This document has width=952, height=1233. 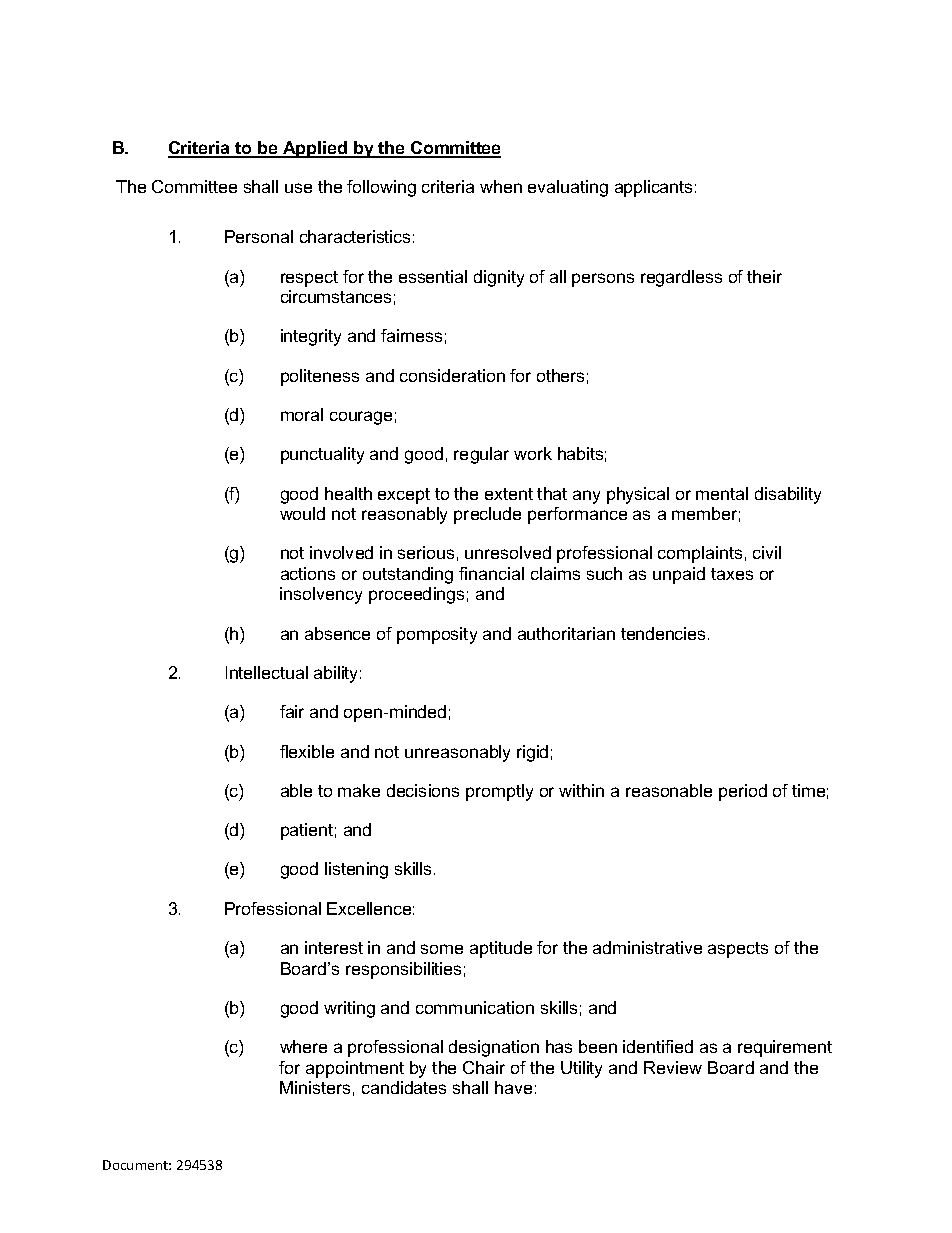 What do you see at coordinates (298, 188) in the document?
I see `use` at bounding box center [298, 188].
